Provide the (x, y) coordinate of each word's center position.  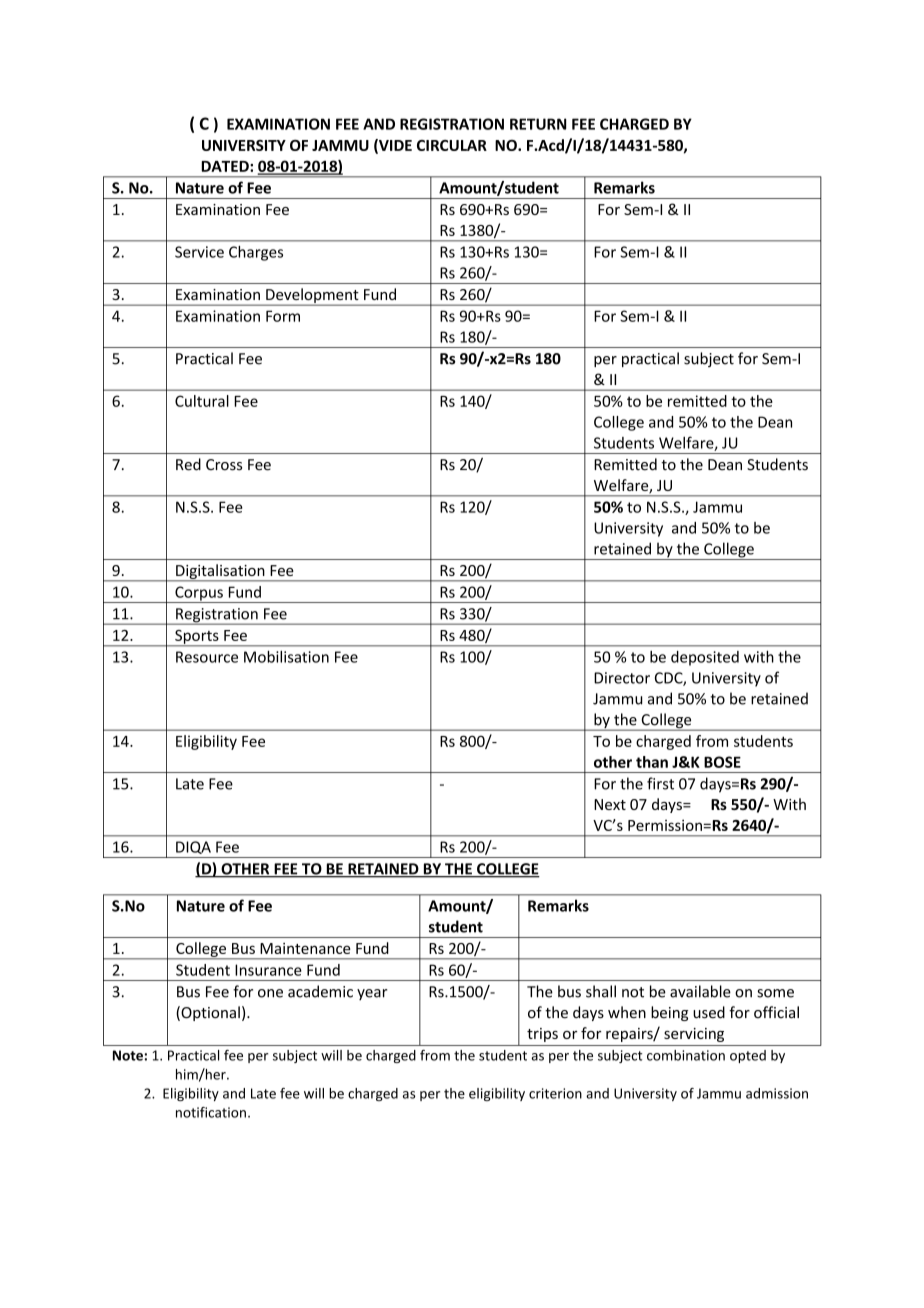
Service (199, 252)
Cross (224, 465)
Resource (207, 657)
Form (283, 316)
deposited (705, 658)
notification (211, 1112)
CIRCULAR (452, 145)
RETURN (538, 124)
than (652, 762)
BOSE (722, 762)
